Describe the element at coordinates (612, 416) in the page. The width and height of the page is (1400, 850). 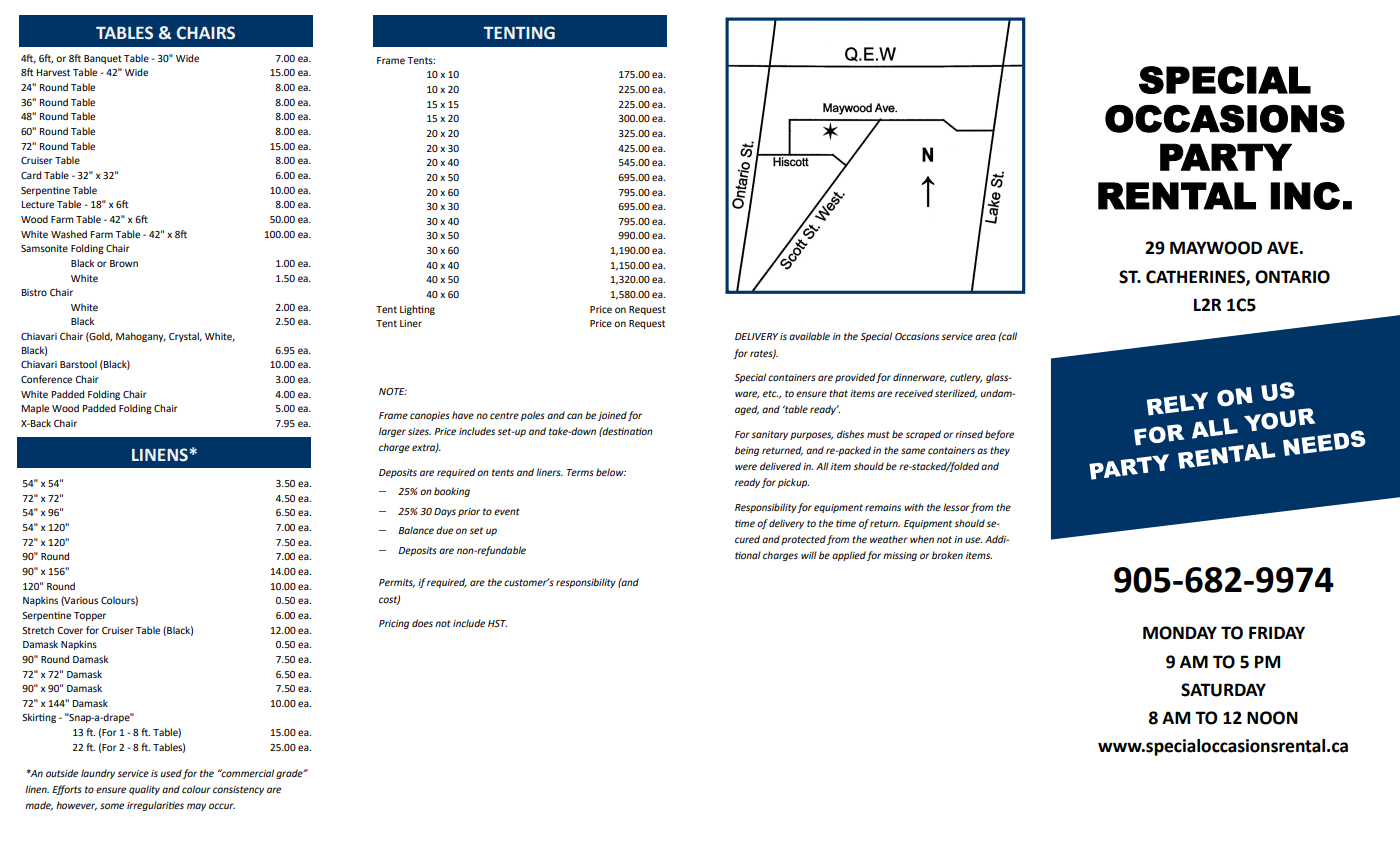
I see `joined` at that location.
